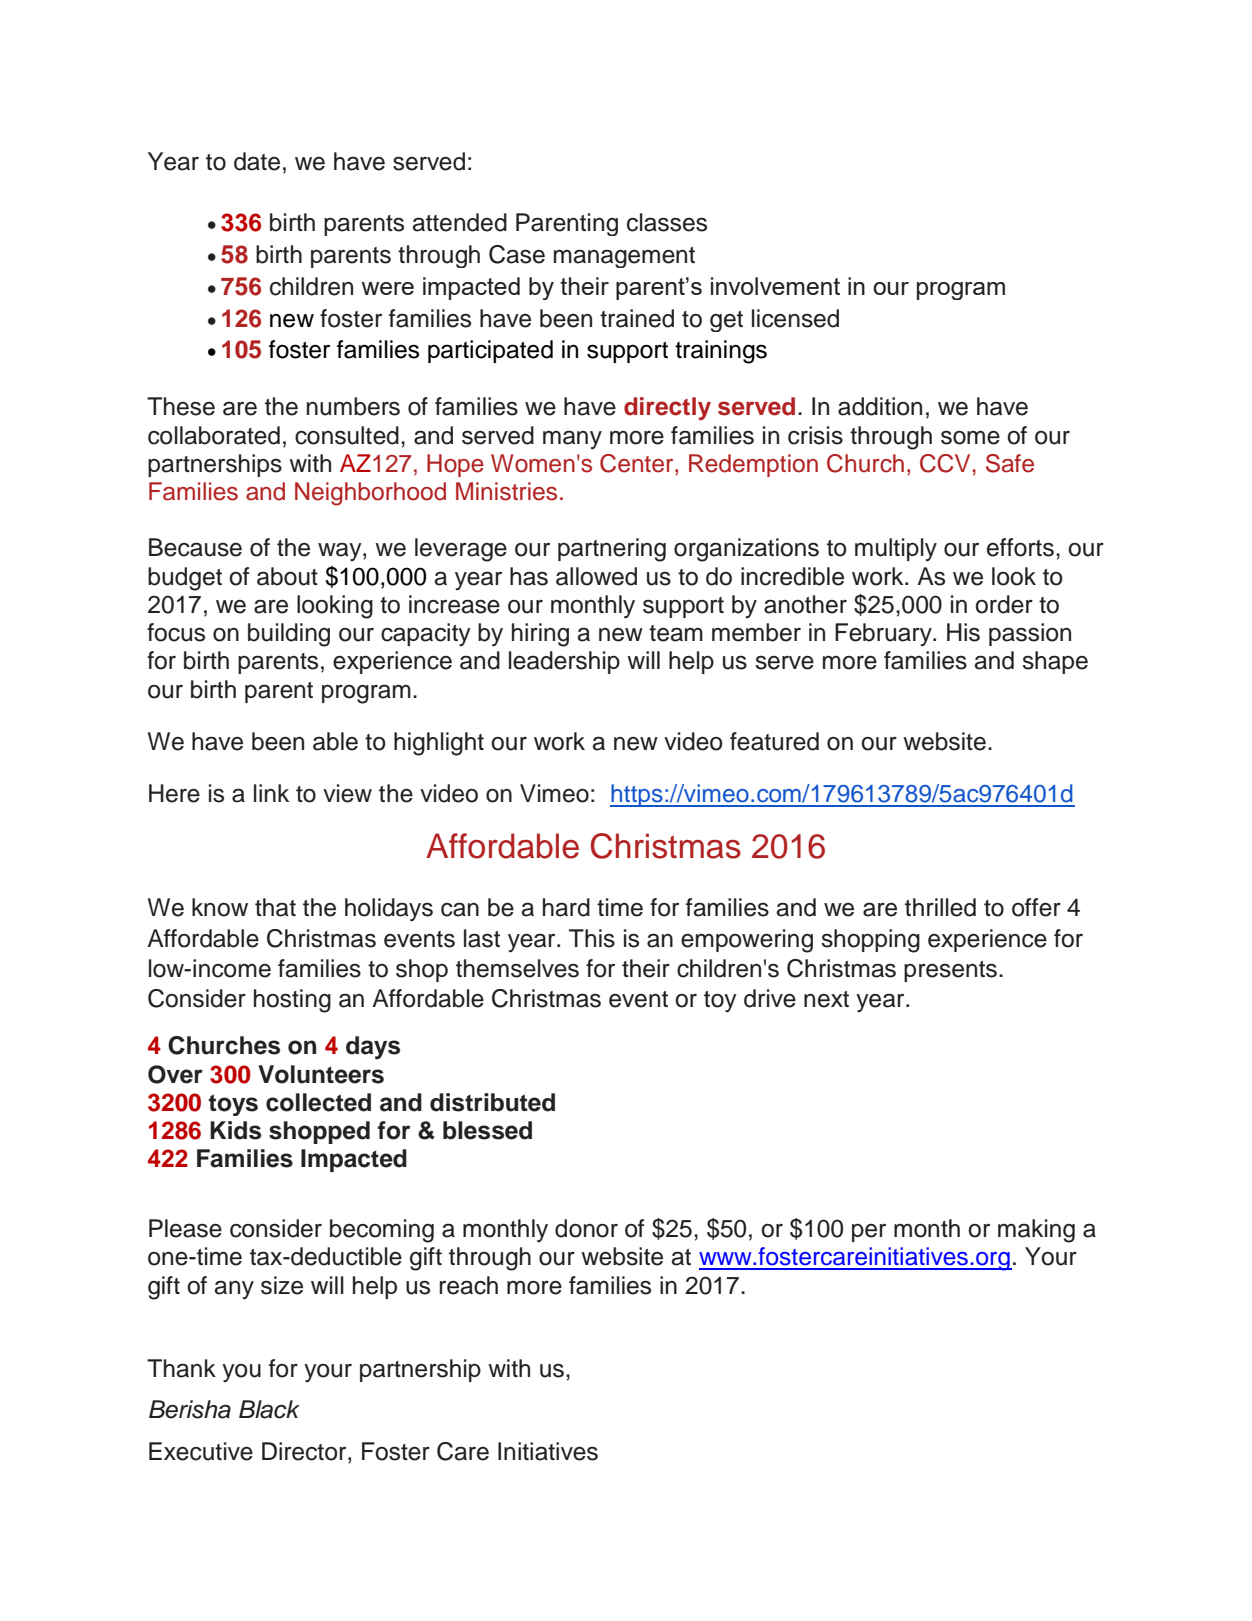 Image resolution: width=1252 pixels, height=1621 pixels. Describe the element at coordinates (468, 1285) in the screenshot. I see `reach` at that location.
